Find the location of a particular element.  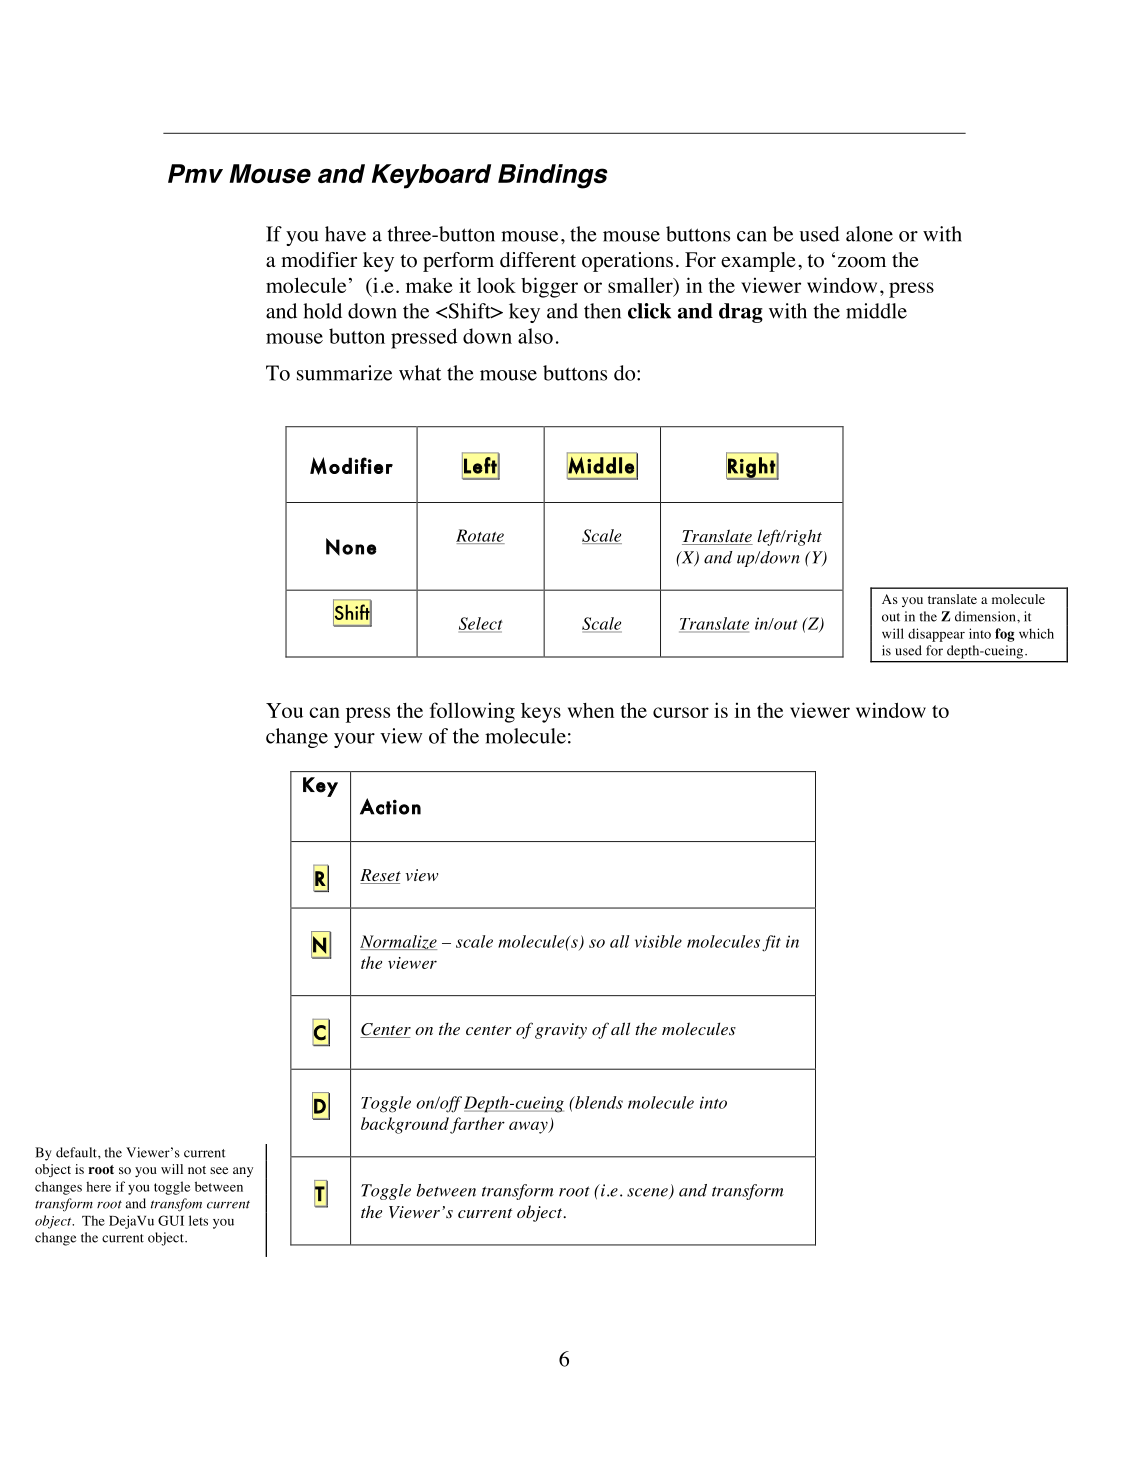

fit is located at coordinates (771, 943).
